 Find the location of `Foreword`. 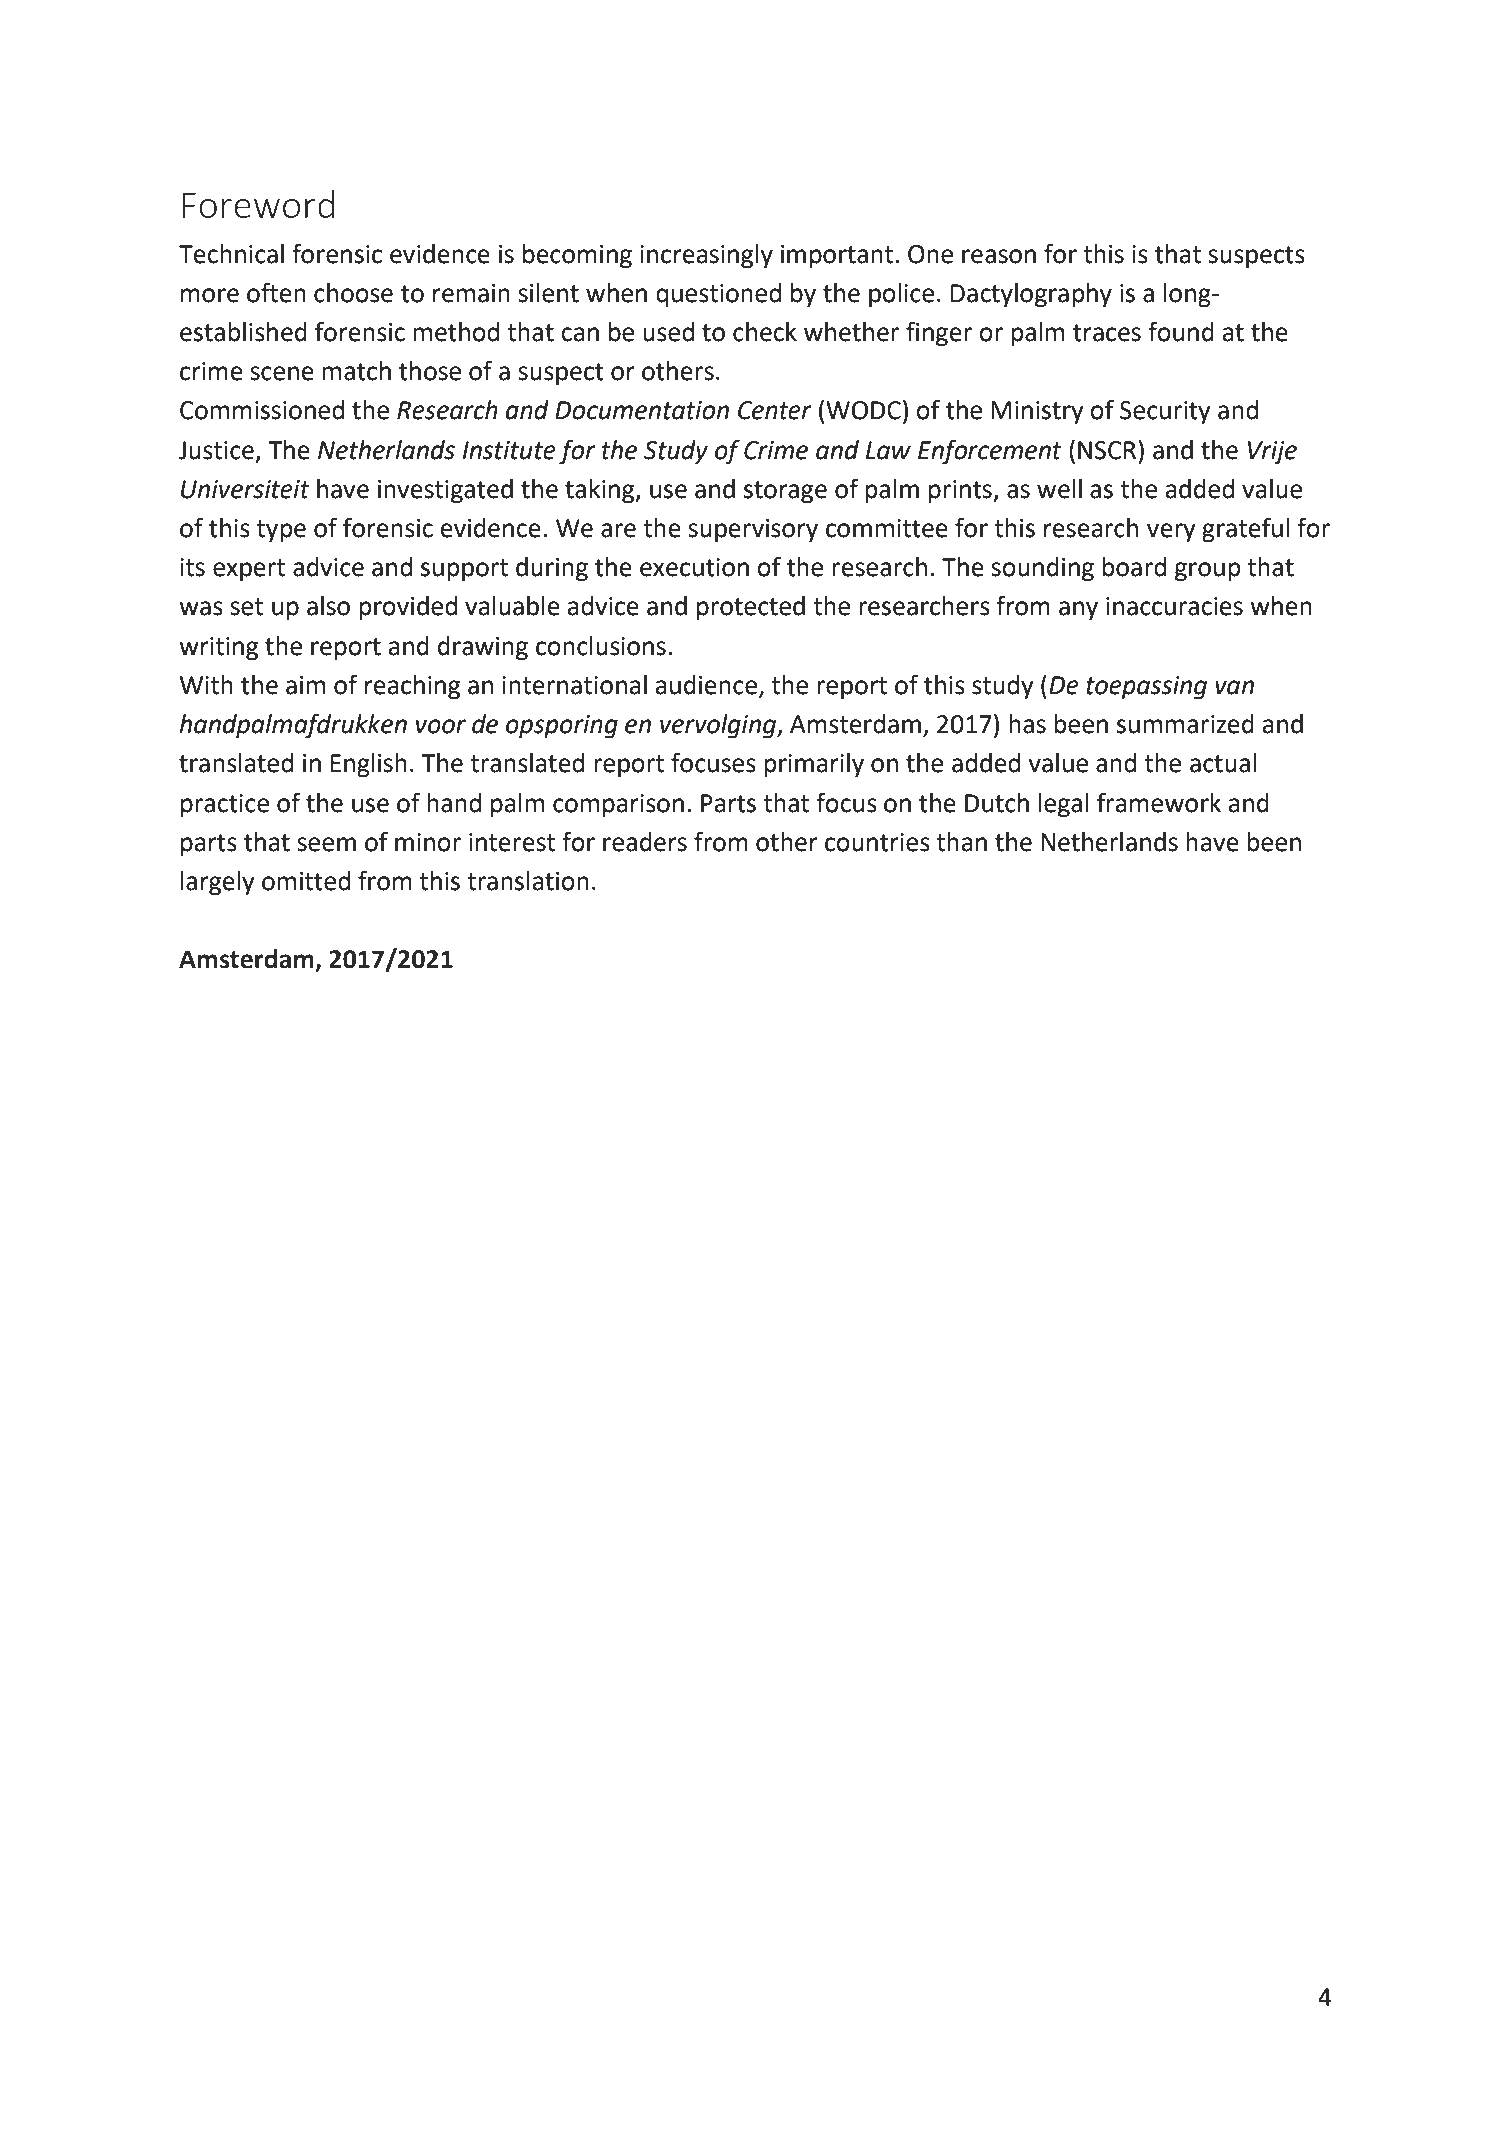

Foreword is located at coordinates (258, 204).
